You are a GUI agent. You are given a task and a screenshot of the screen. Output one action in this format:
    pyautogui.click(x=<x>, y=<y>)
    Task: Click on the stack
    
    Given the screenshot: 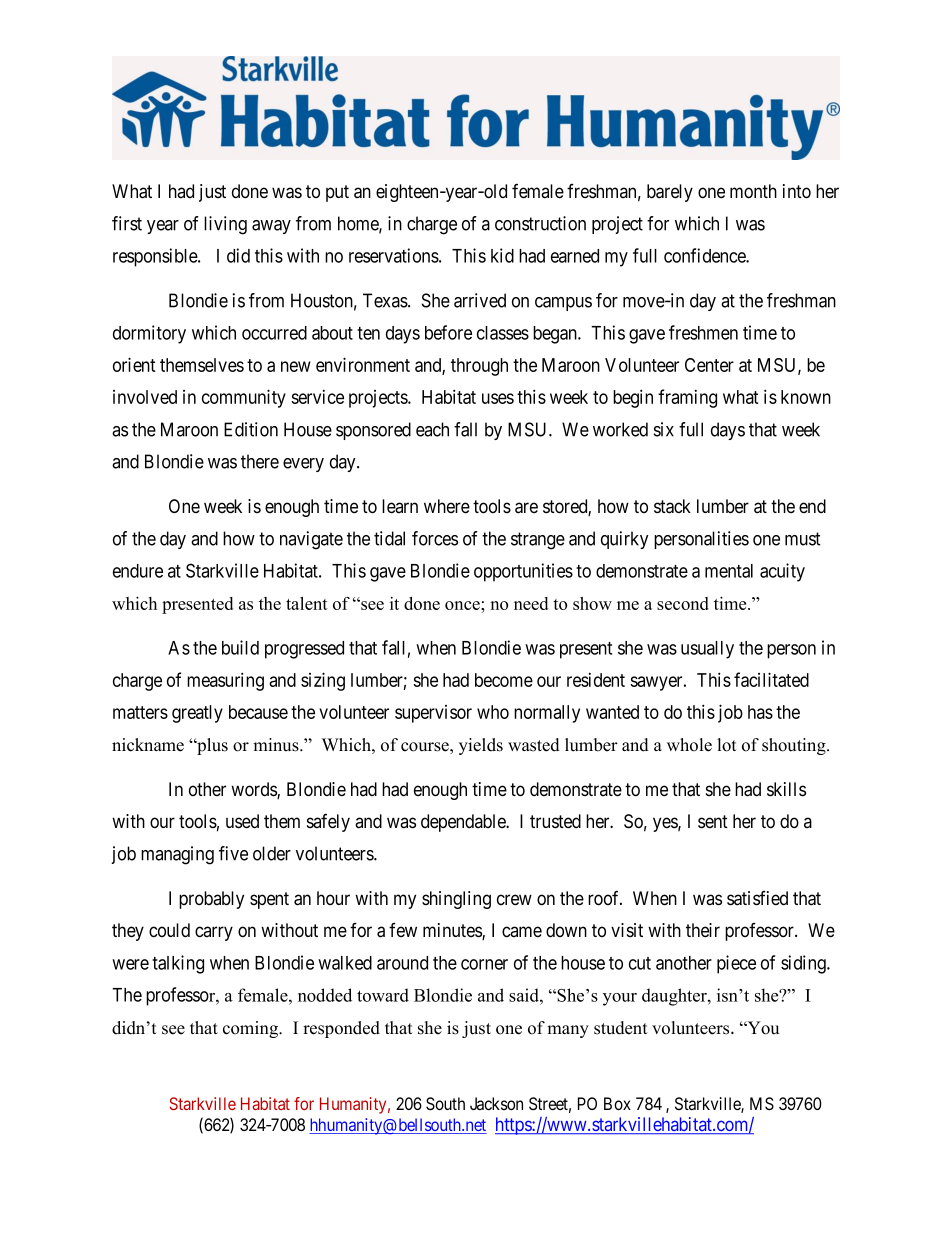 What is the action you would take?
    pyautogui.click(x=672, y=506)
